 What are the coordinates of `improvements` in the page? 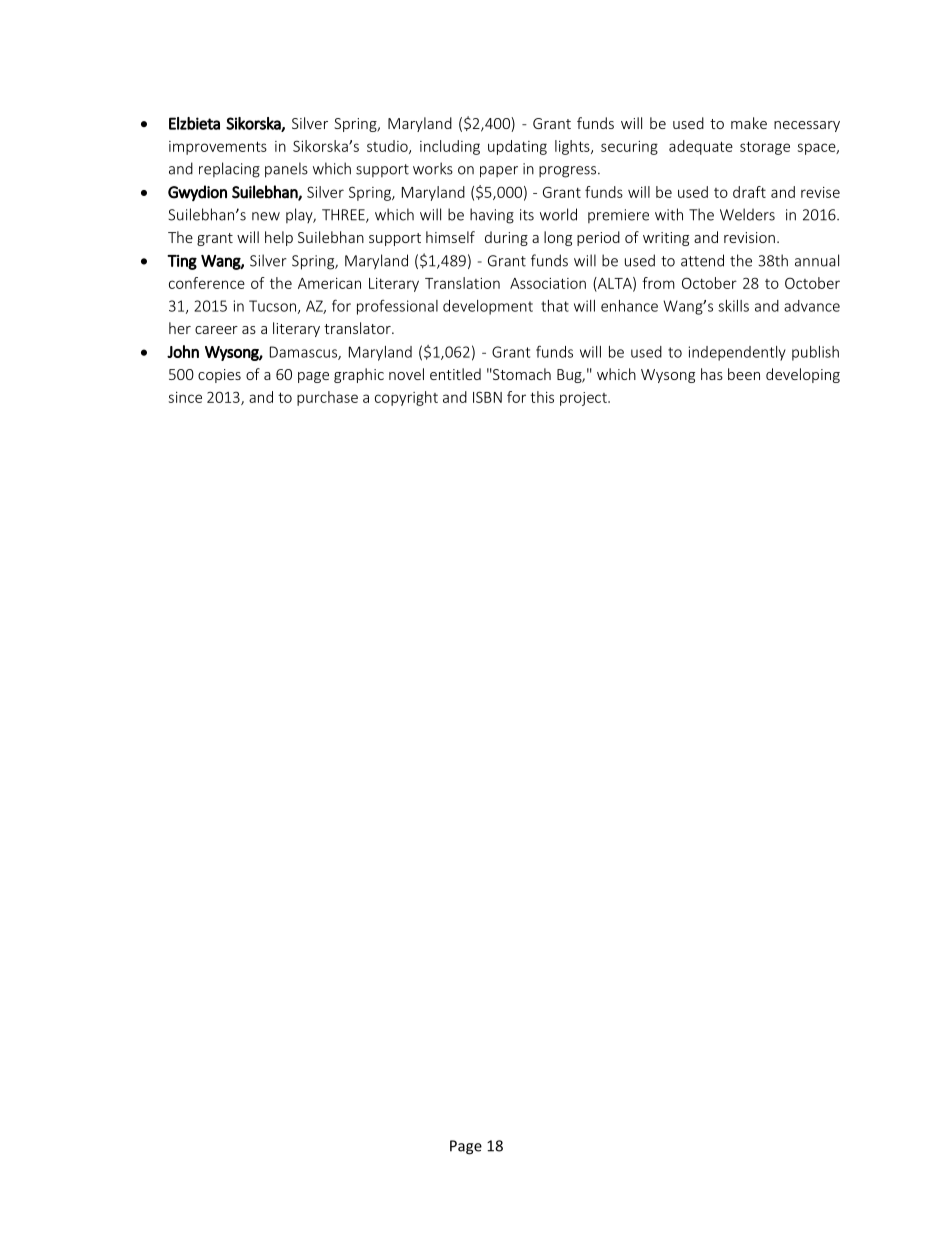 It's located at (218, 148).
